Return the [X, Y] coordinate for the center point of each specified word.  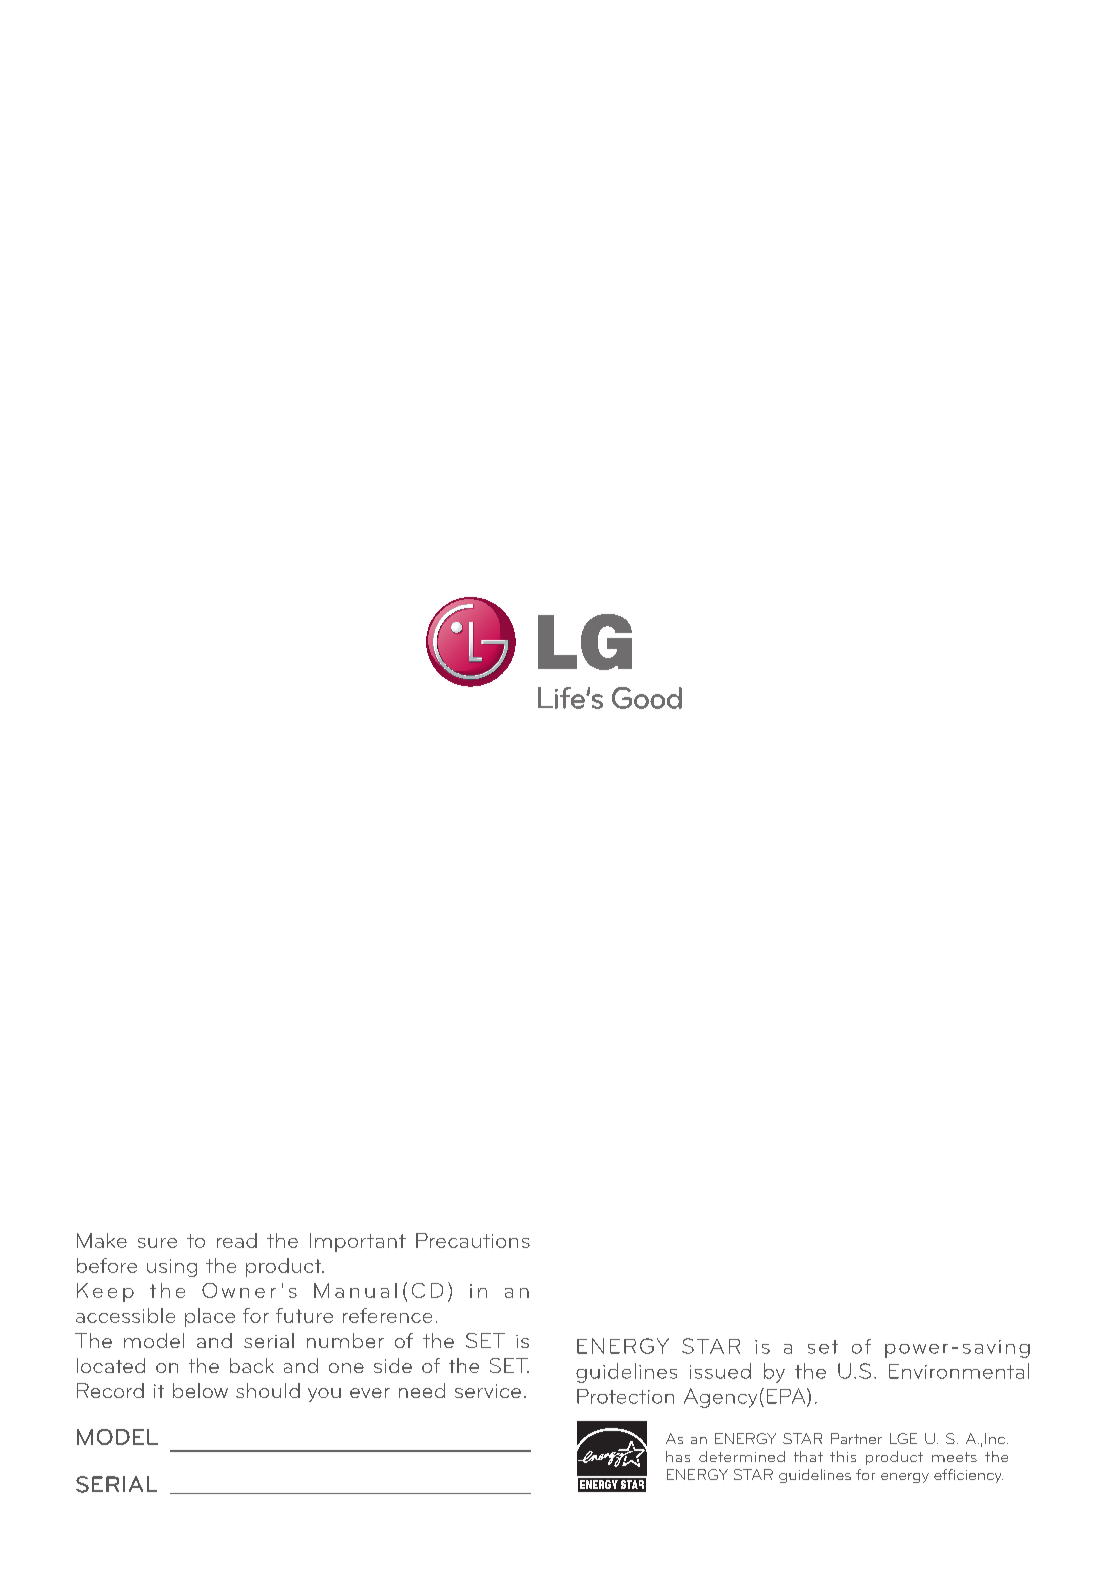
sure [157, 1243]
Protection [625, 1396]
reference [387, 1315]
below [200, 1390]
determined [742, 1456]
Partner [856, 1438]
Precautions [473, 1240]
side [393, 1365]
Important [358, 1242]
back [252, 1365]
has [678, 1456]
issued [720, 1371]
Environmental [959, 1371]
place [210, 1317]
